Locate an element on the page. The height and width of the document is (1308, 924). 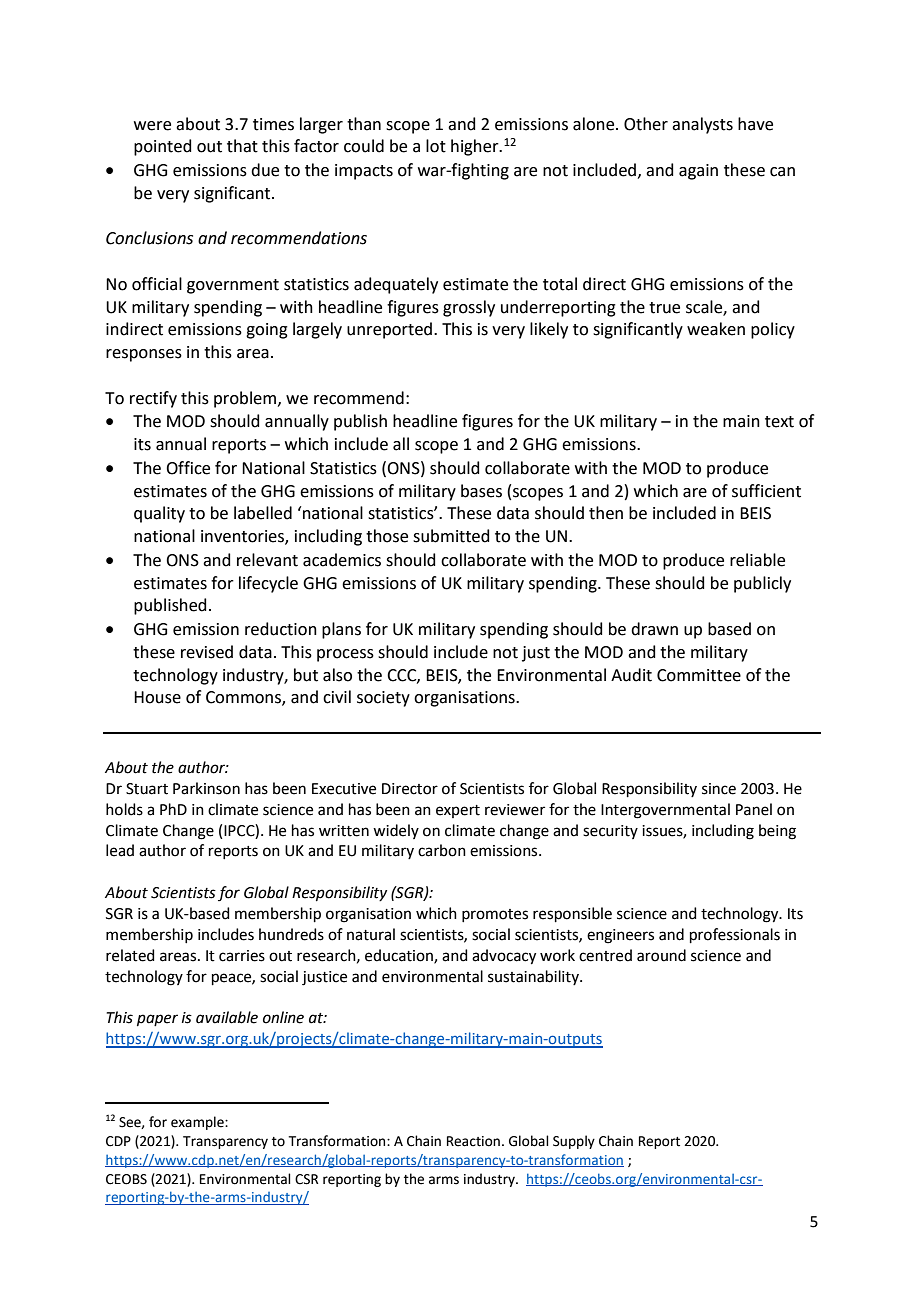
lot is located at coordinates (436, 146).
